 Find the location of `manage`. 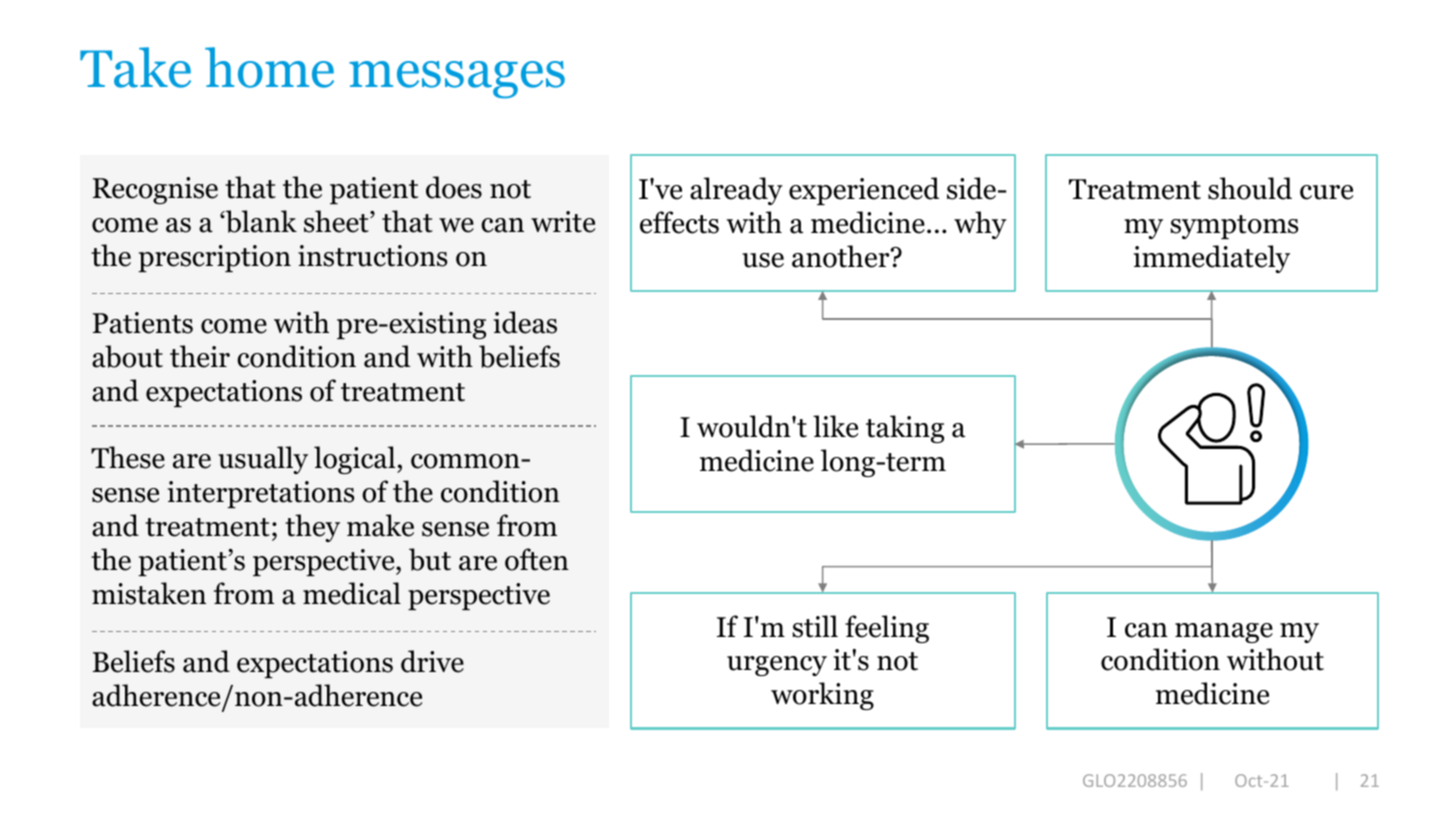

manage is located at coordinates (1224, 633).
